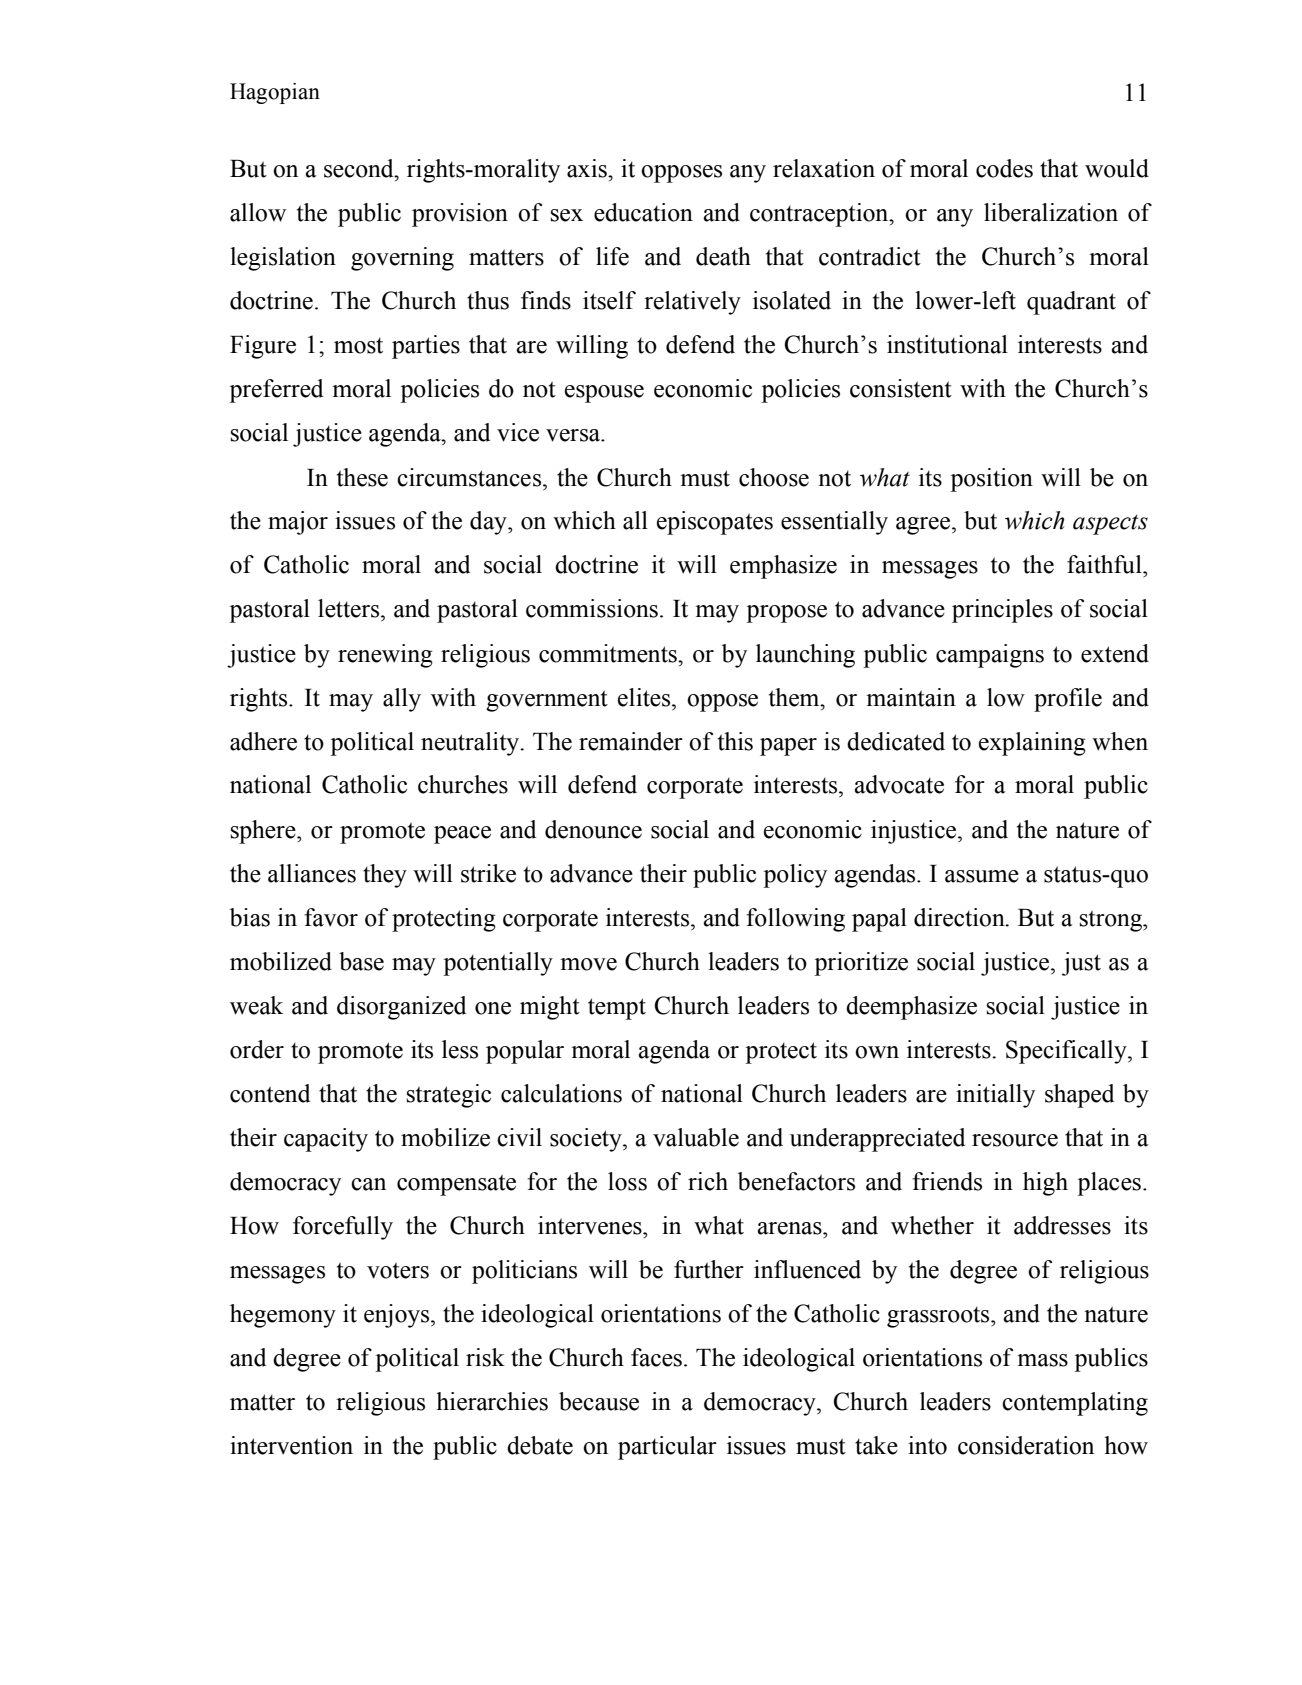 Image resolution: width=1302 pixels, height=1685 pixels. What do you see at coordinates (291, 1445) in the screenshot?
I see `intervention` at bounding box center [291, 1445].
